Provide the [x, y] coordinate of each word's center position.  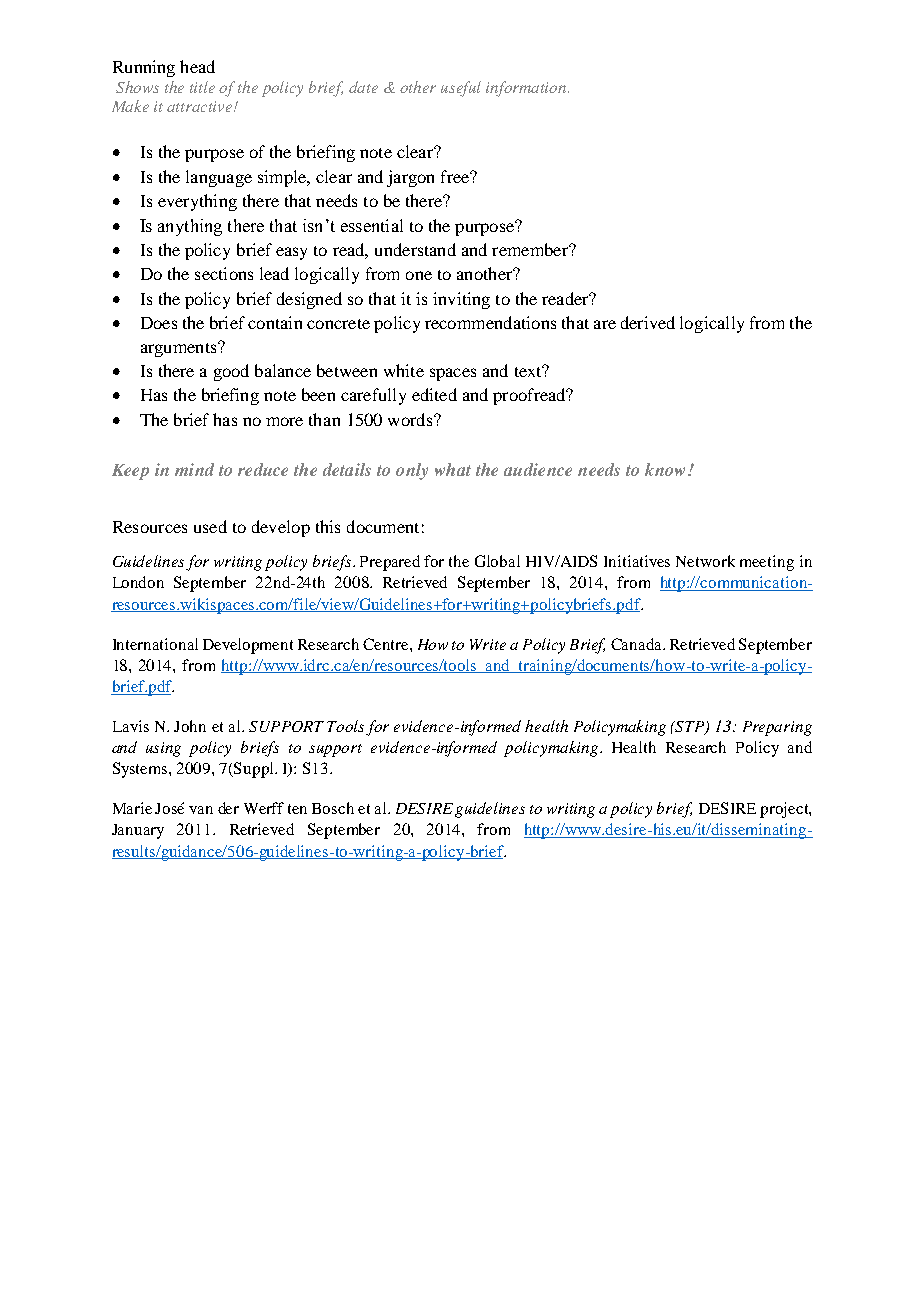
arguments [180, 349]
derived [648, 322]
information [527, 89]
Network [705, 561]
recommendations [490, 322]
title [202, 87]
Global [497, 561]
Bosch [333, 808]
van [201, 810]
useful [461, 89]
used [210, 526]
